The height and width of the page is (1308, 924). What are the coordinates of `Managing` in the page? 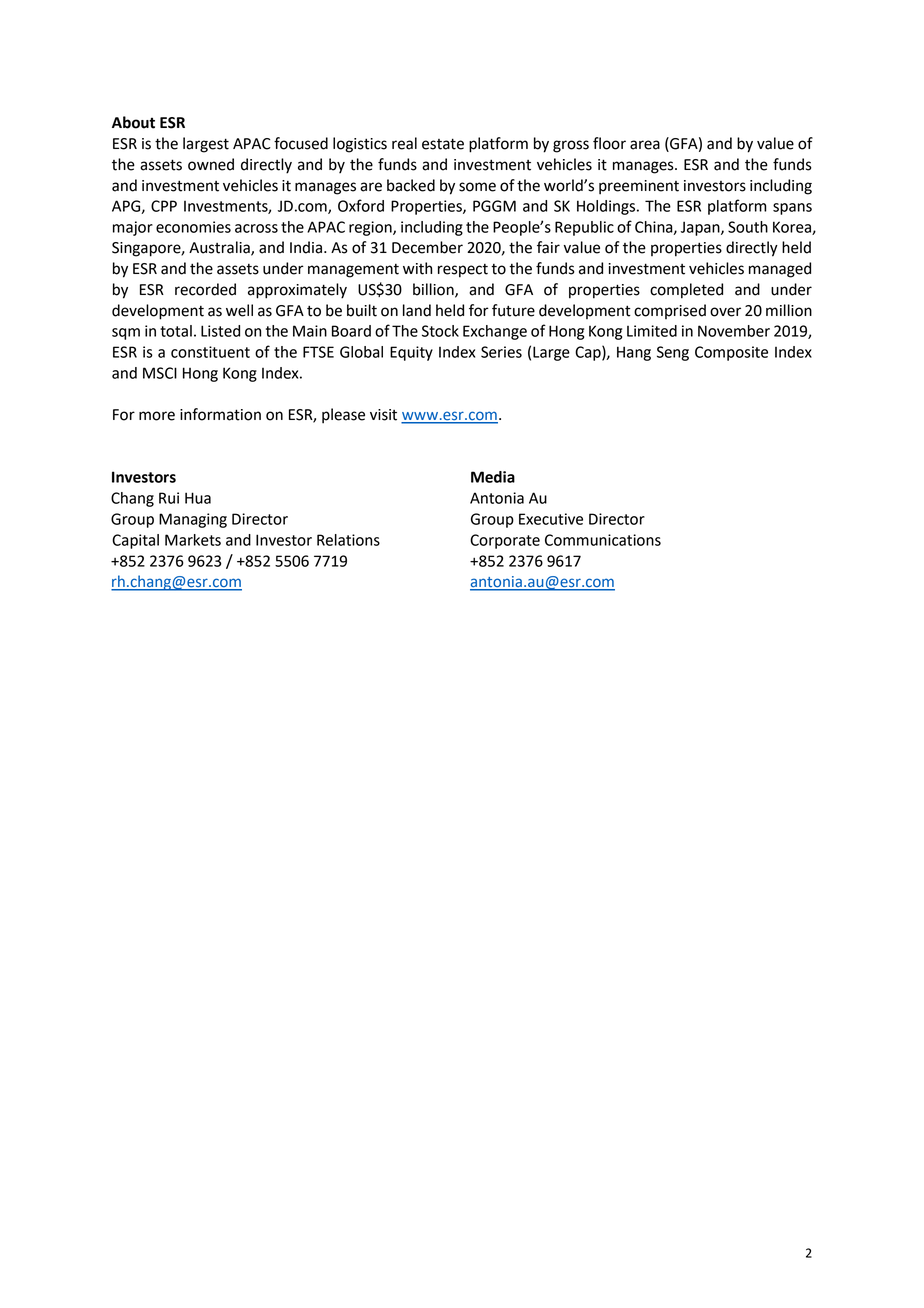 It's located at (193, 520).
